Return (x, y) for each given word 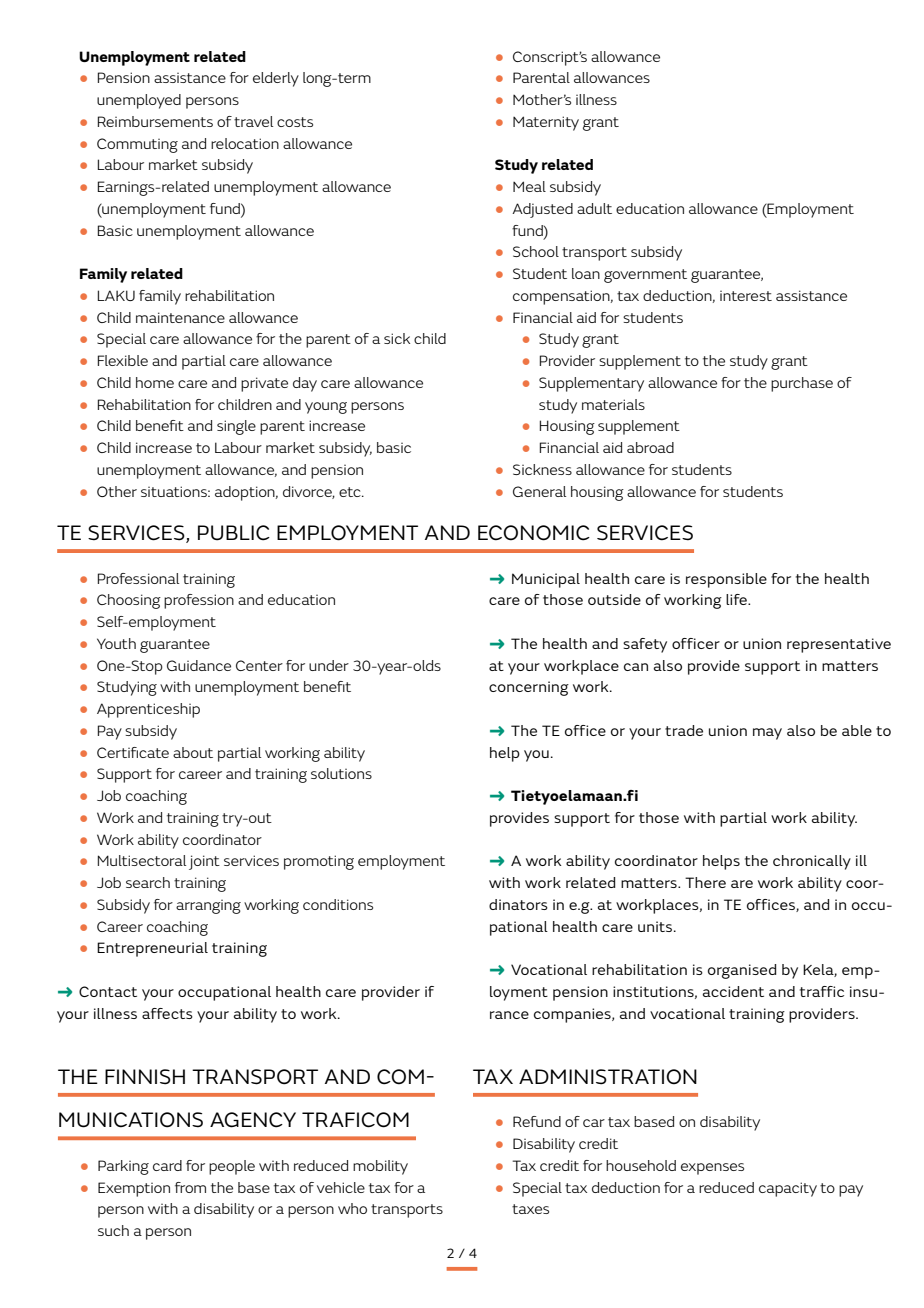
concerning (529, 688)
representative (839, 645)
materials (613, 404)
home (155, 382)
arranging (208, 907)
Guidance (199, 665)
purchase (802, 384)
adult (594, 208)
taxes (530, 1209)
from (190, 1187)
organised (742, 971)
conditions (338, 904)
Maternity (546, 123)
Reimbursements (155, 121)
